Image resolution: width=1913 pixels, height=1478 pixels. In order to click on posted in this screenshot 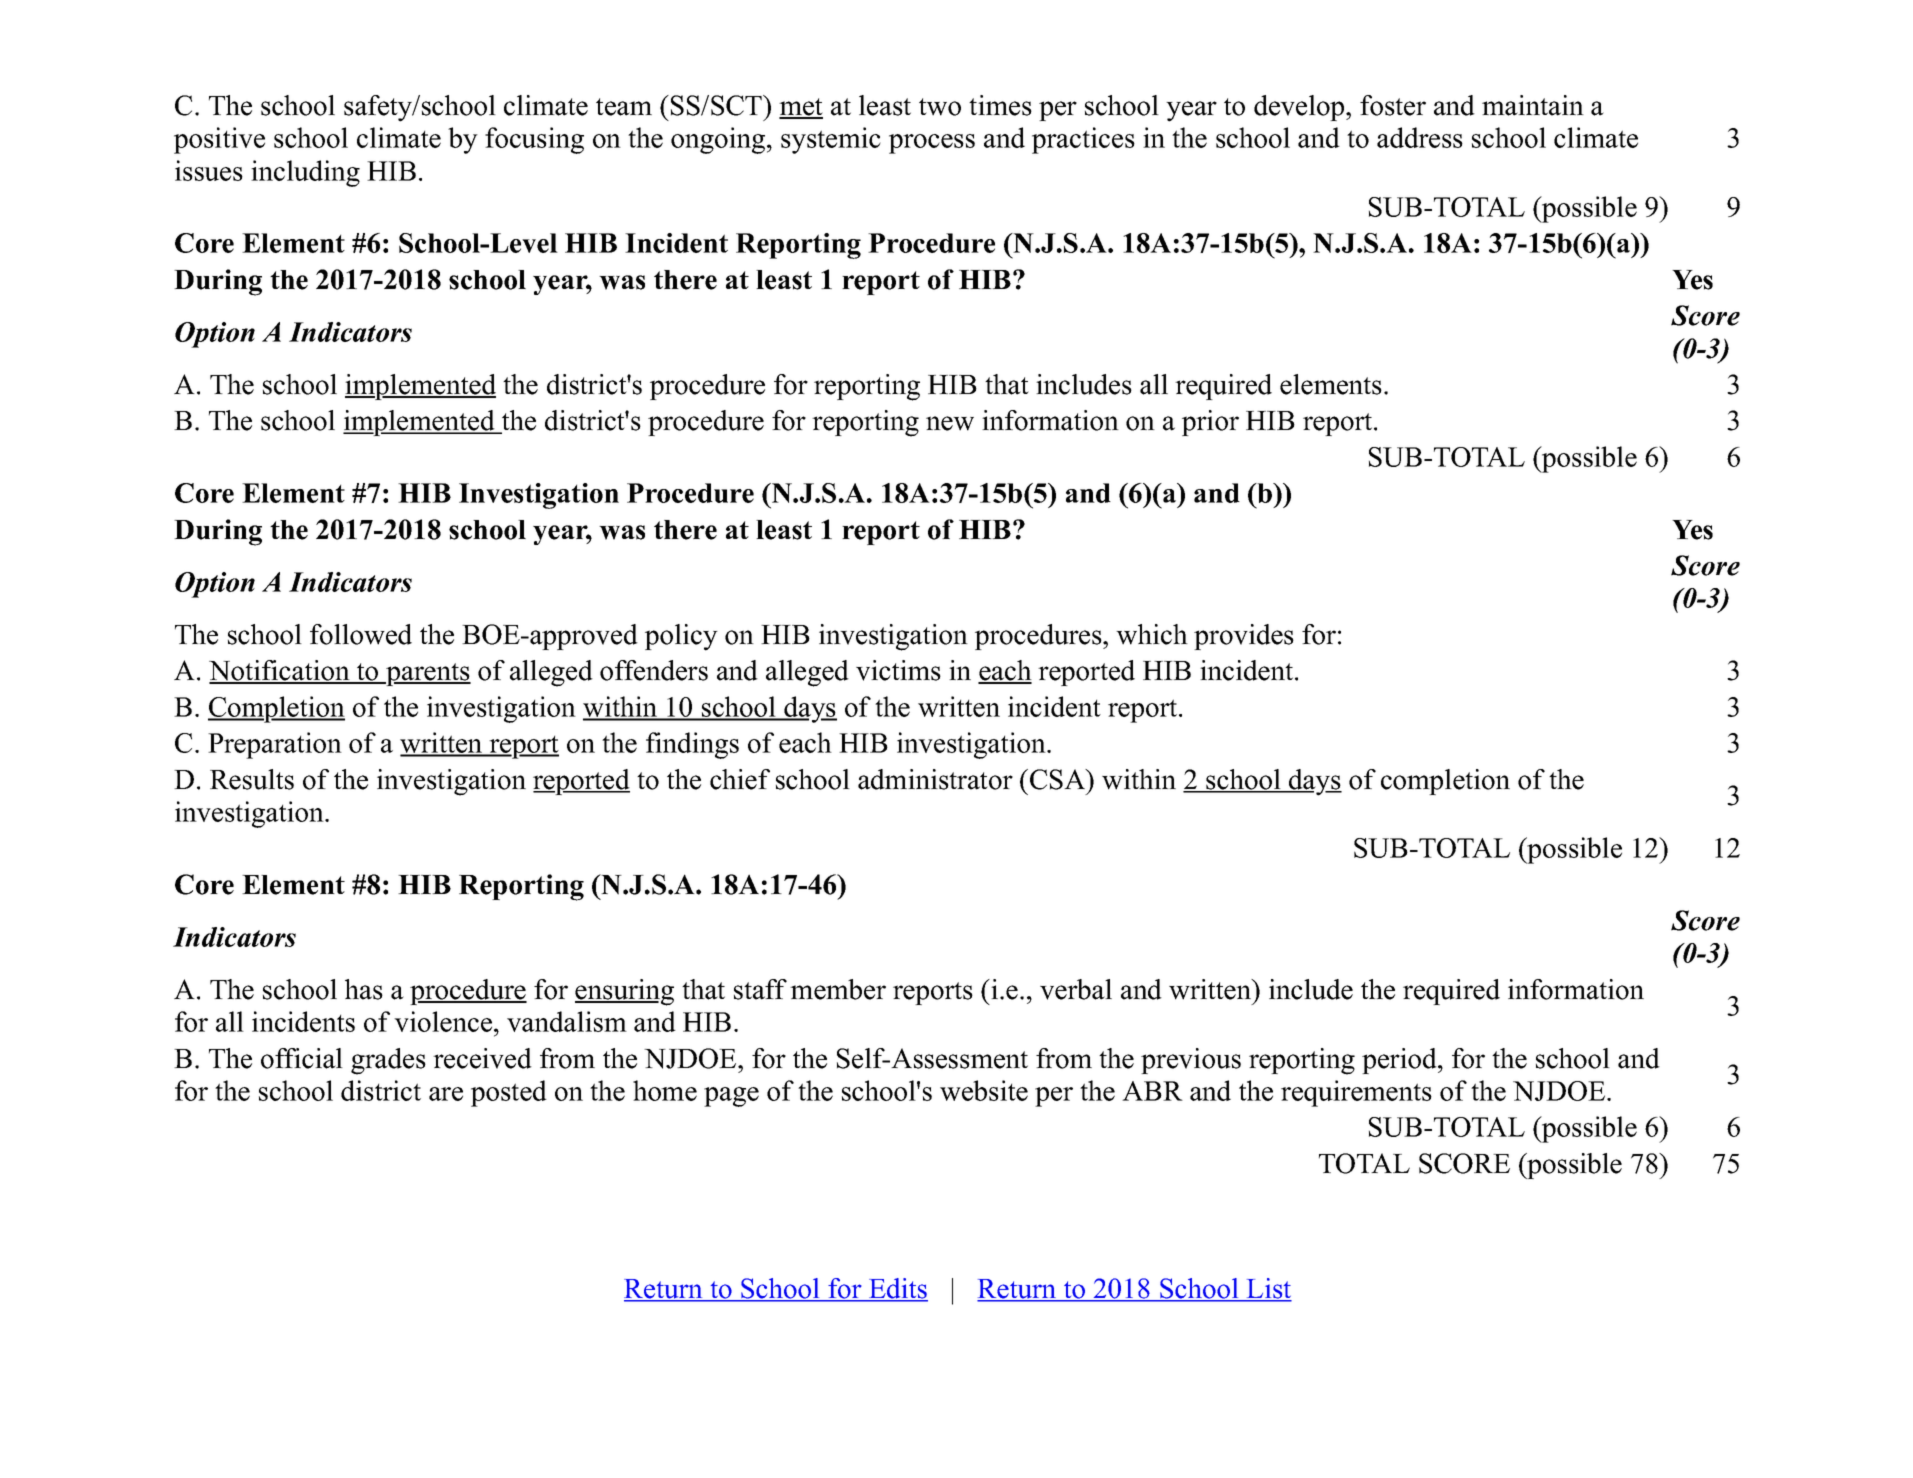, I will do `click(509, 1093)`.
